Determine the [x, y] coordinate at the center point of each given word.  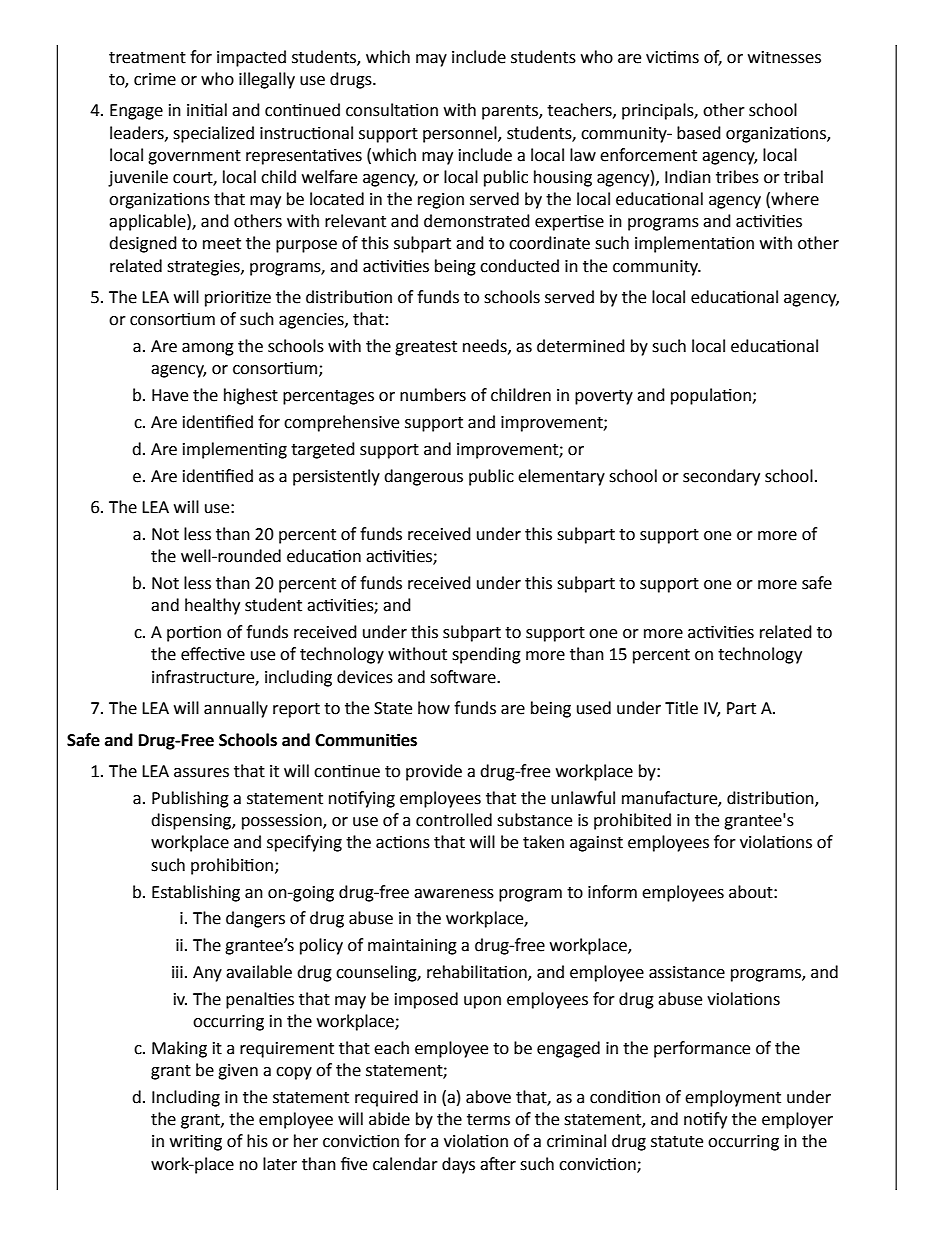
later [280, 1164]
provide [434, 772]
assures [201, 773]
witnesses [784, 57]
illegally [267, 80]
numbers [433, 395]
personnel [461, 134]
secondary [721, 477]
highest [251, 396]
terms [488, 1120]
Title [681, 708]
